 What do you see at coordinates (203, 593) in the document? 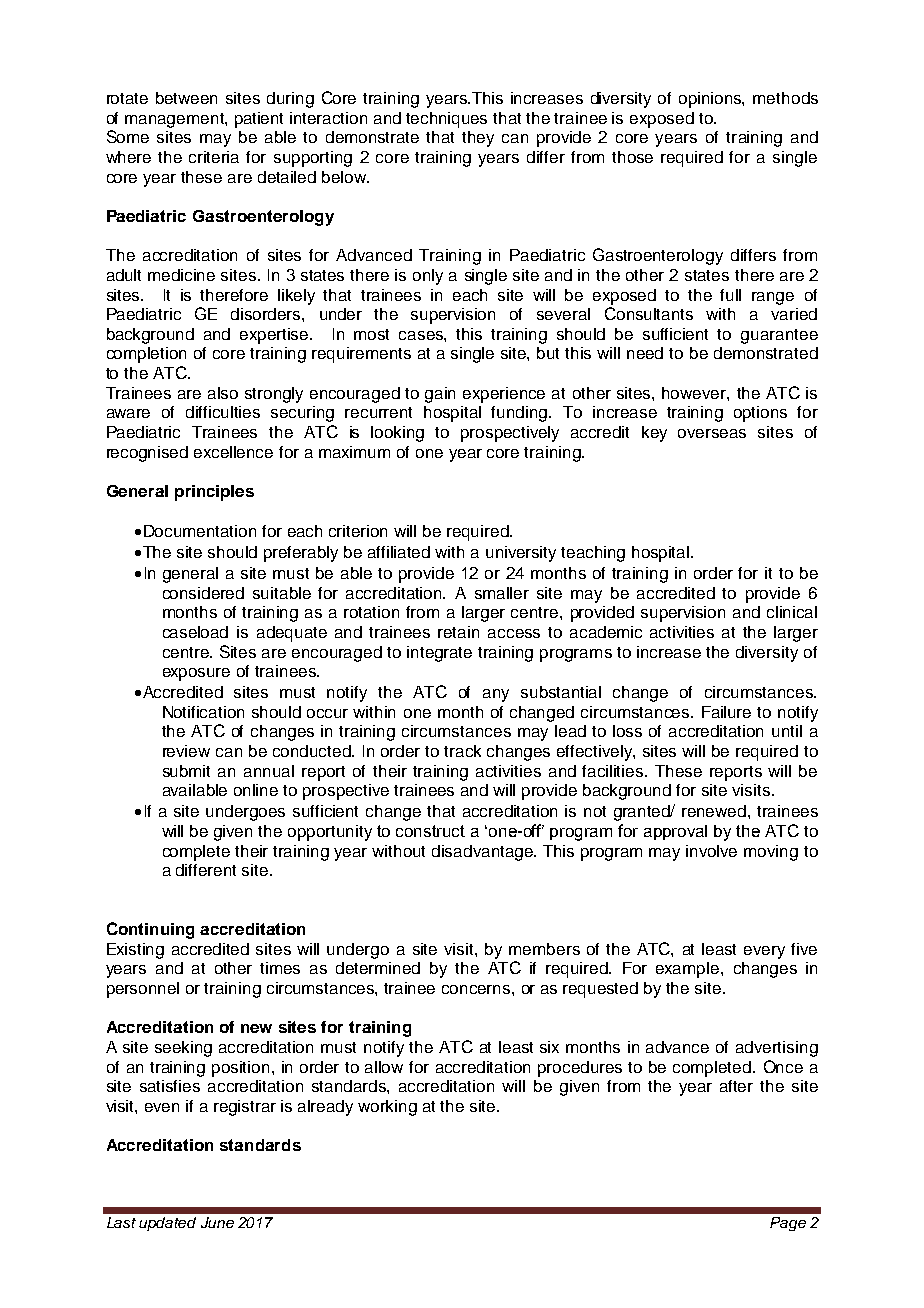
I see `considered` at bounding box center [203, 593].
